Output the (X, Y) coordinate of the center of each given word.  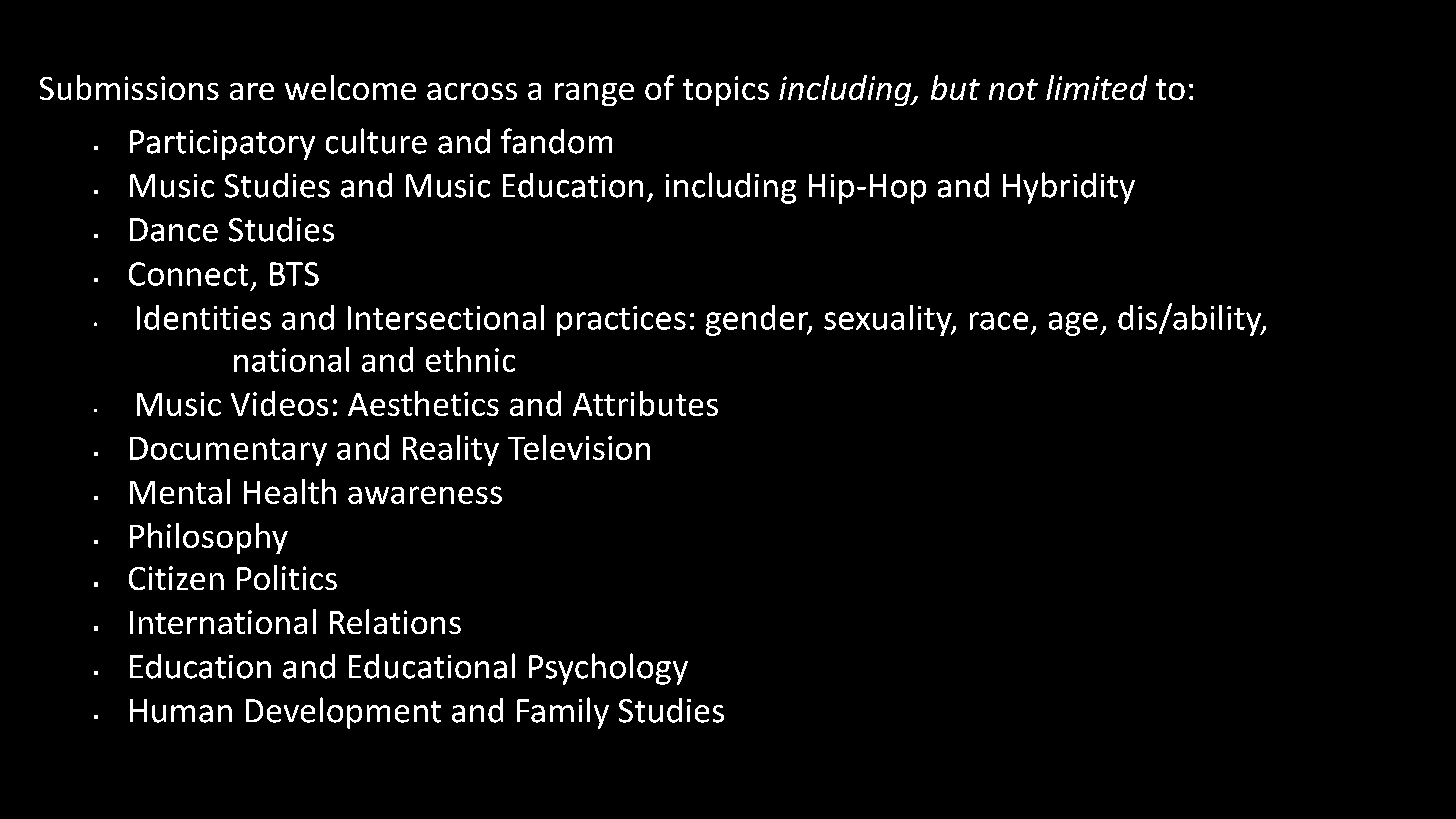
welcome (350, 87)
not (1013, 89)
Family (563, 713)
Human (181, 711)
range (594, 94)
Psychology (608, 669)
